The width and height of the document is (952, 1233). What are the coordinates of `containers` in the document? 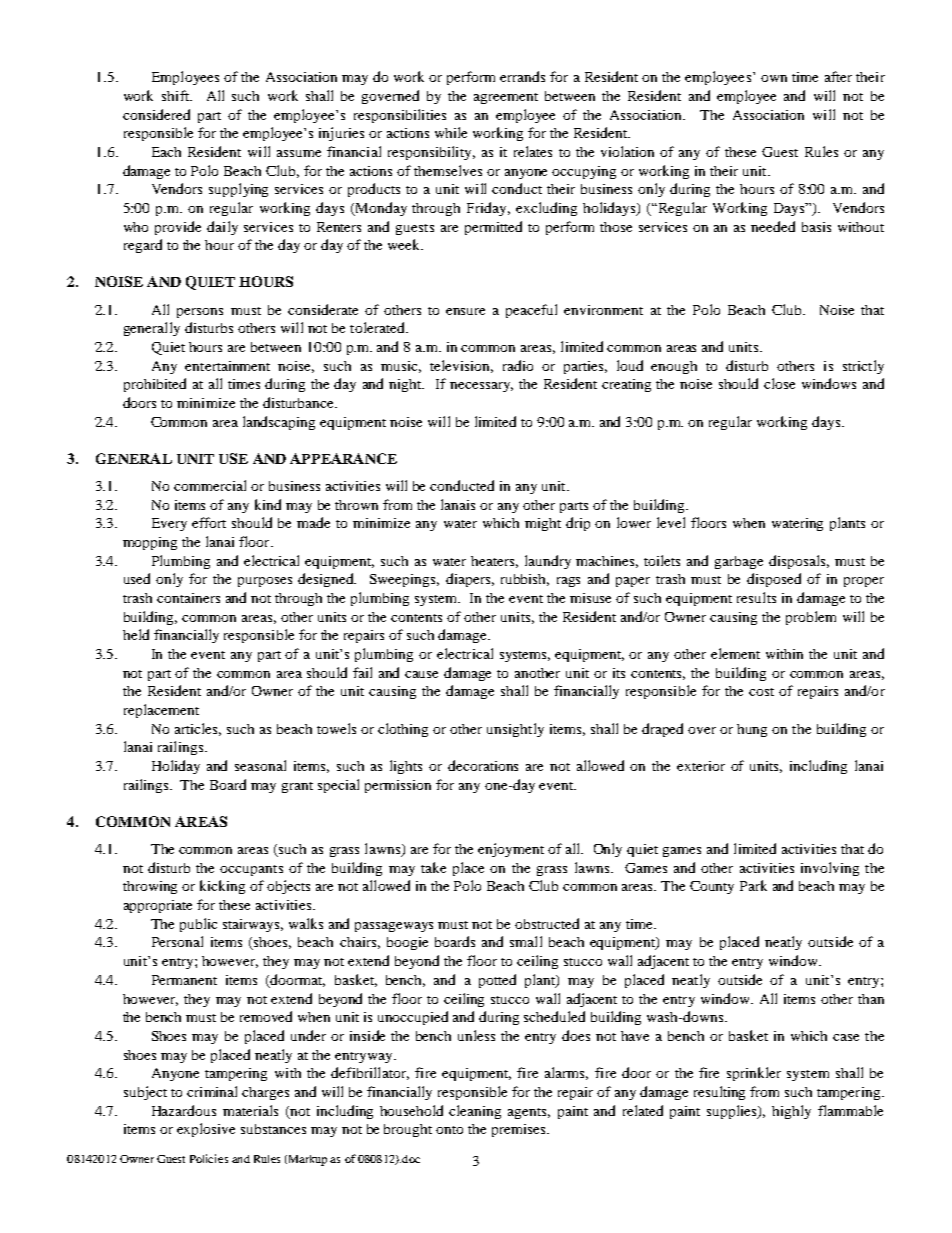 It's located at (188, 598).
